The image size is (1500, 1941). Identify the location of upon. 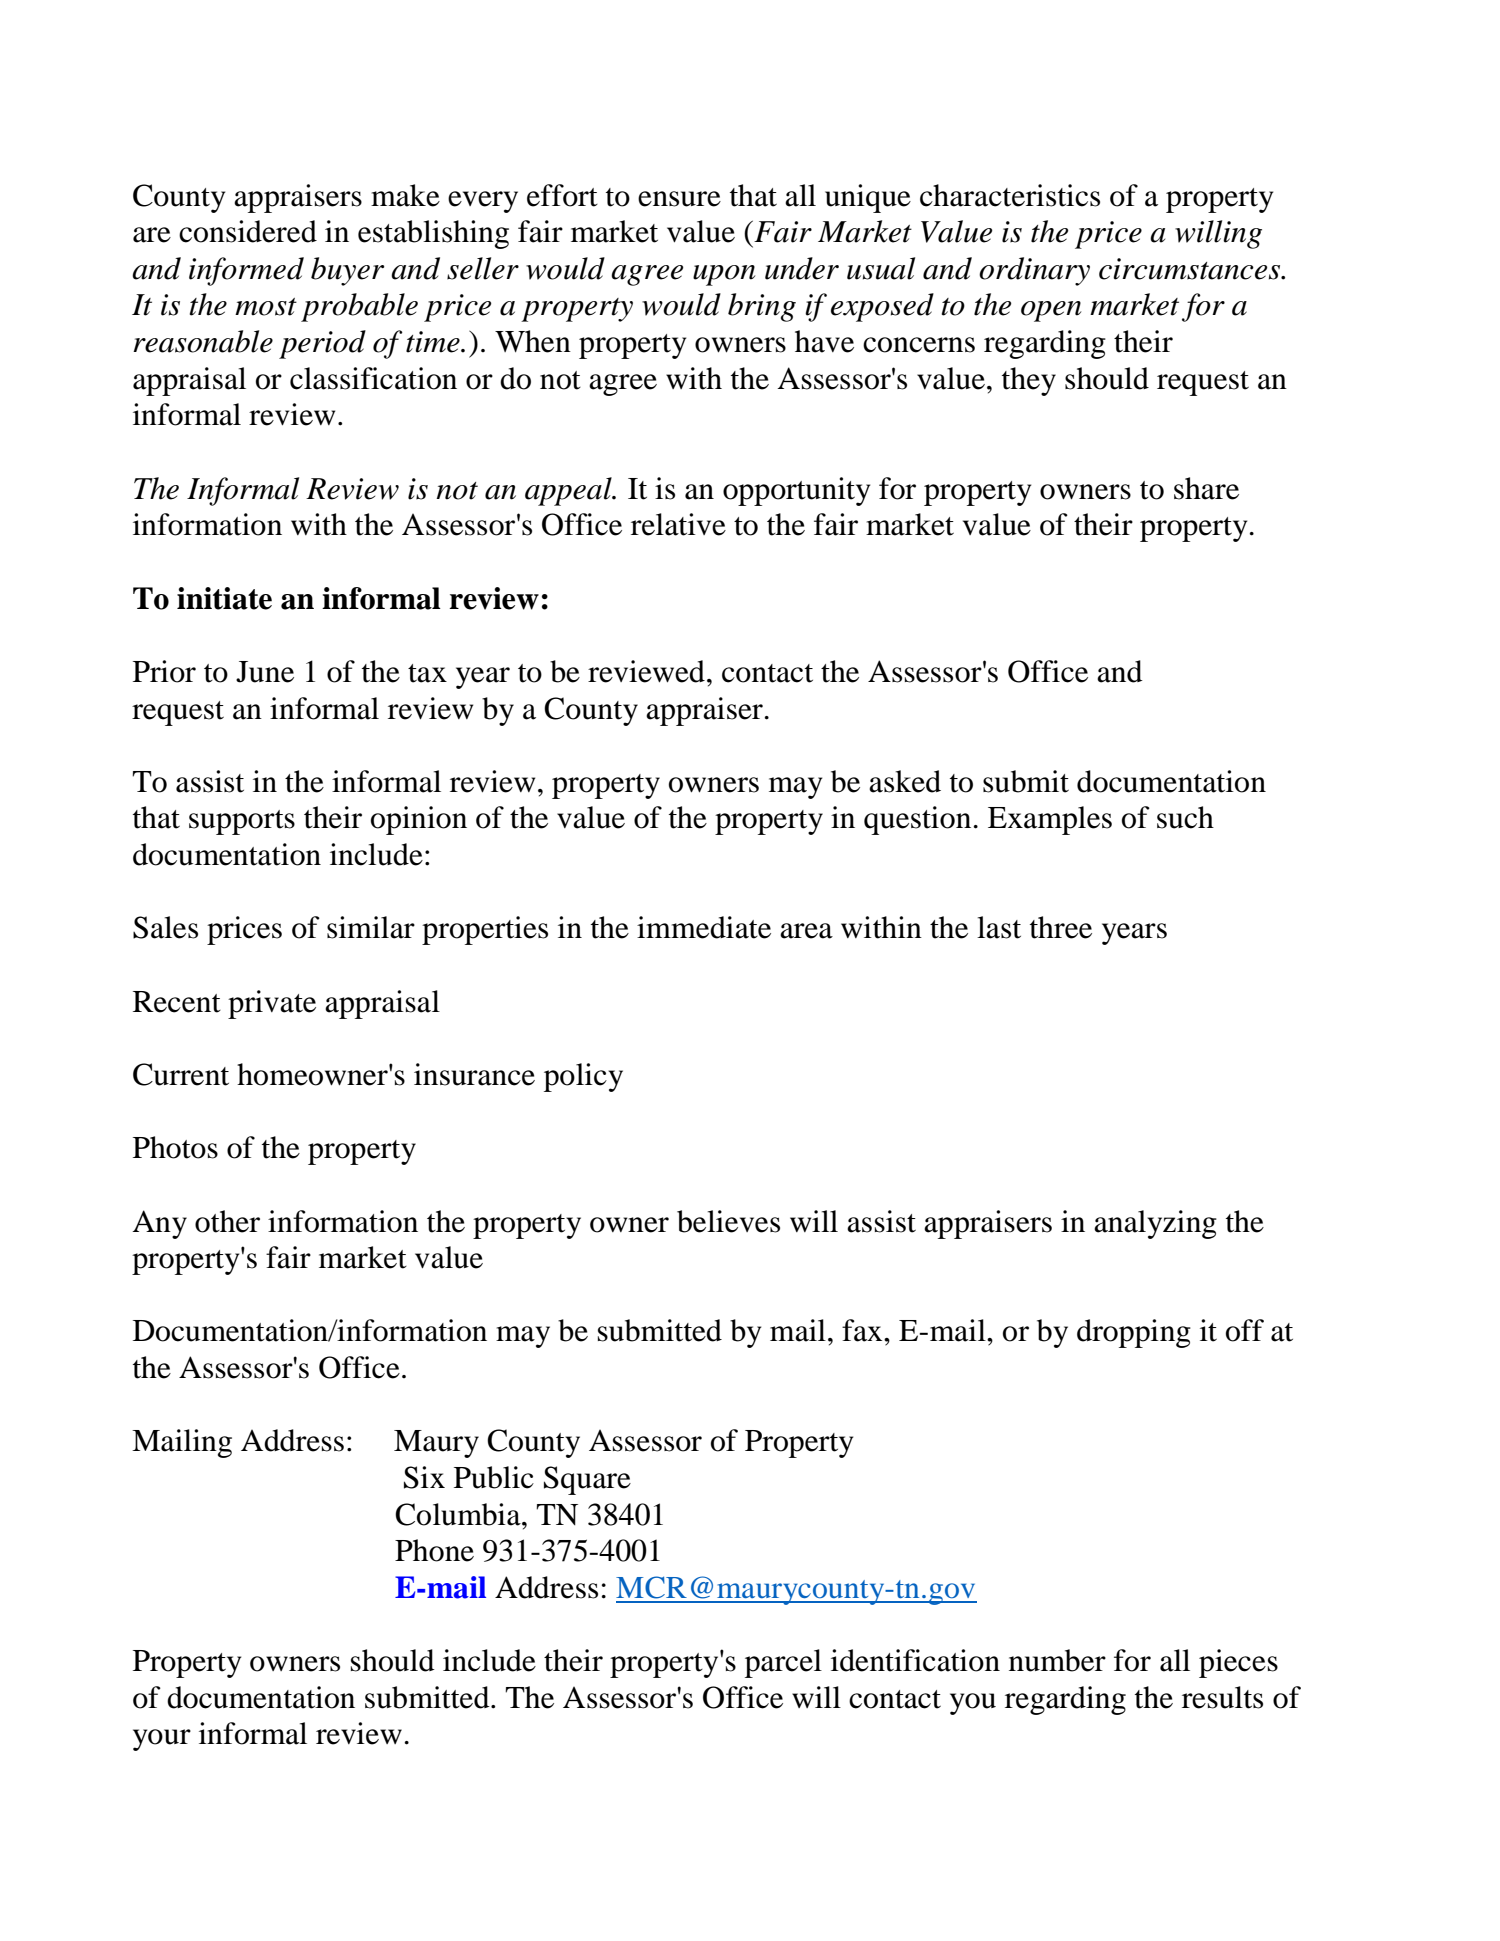
(724, 275).
